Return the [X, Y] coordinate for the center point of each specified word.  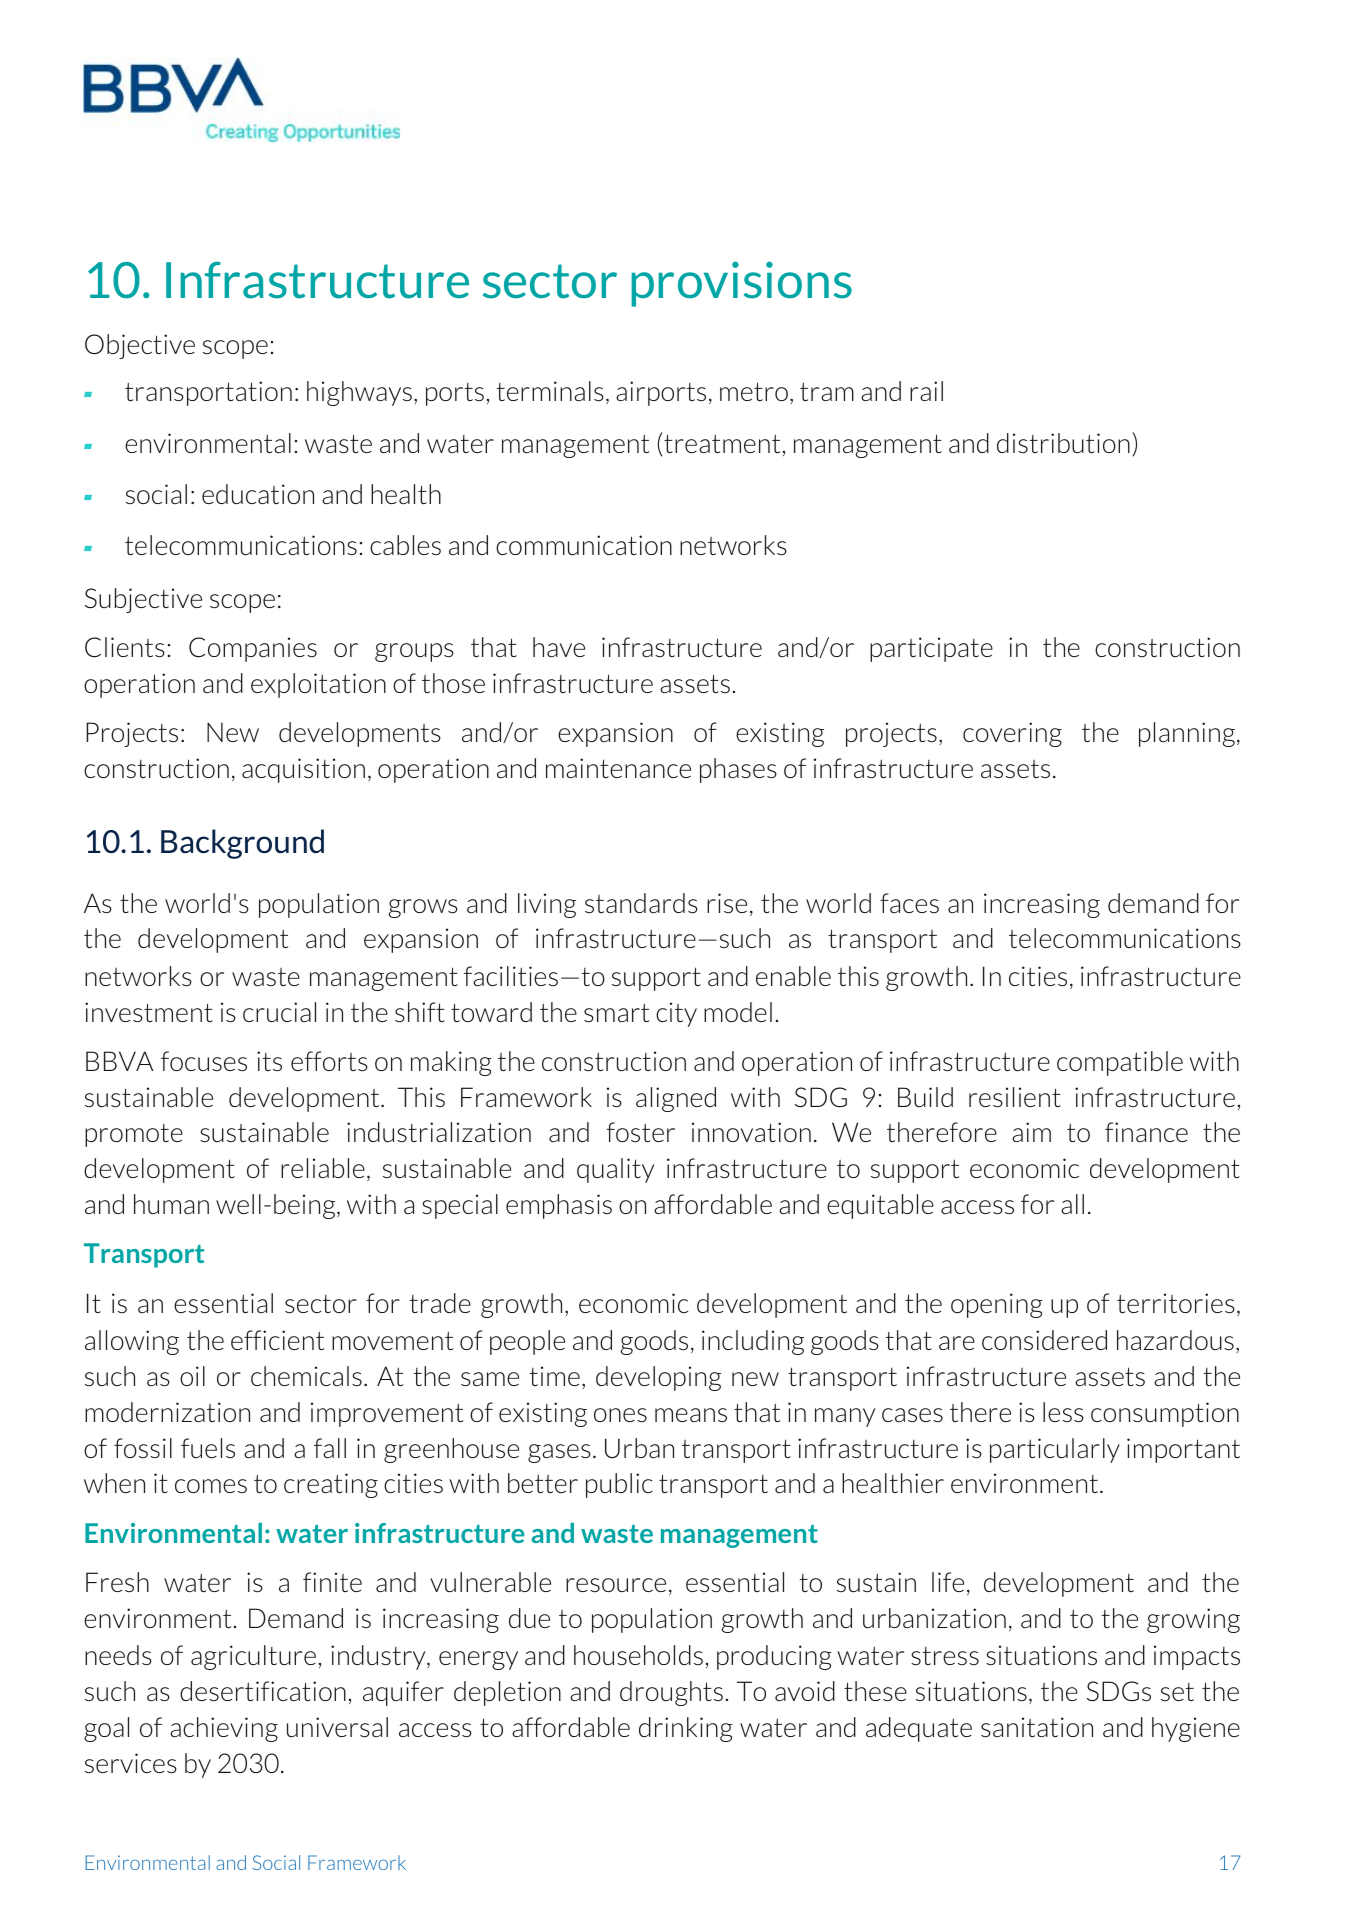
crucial [279, 1012]
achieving [224, 1729]
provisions [741, 284]
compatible [1120, 1063]
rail [926, 391]
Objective [140, 346]
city [676, 1014]
